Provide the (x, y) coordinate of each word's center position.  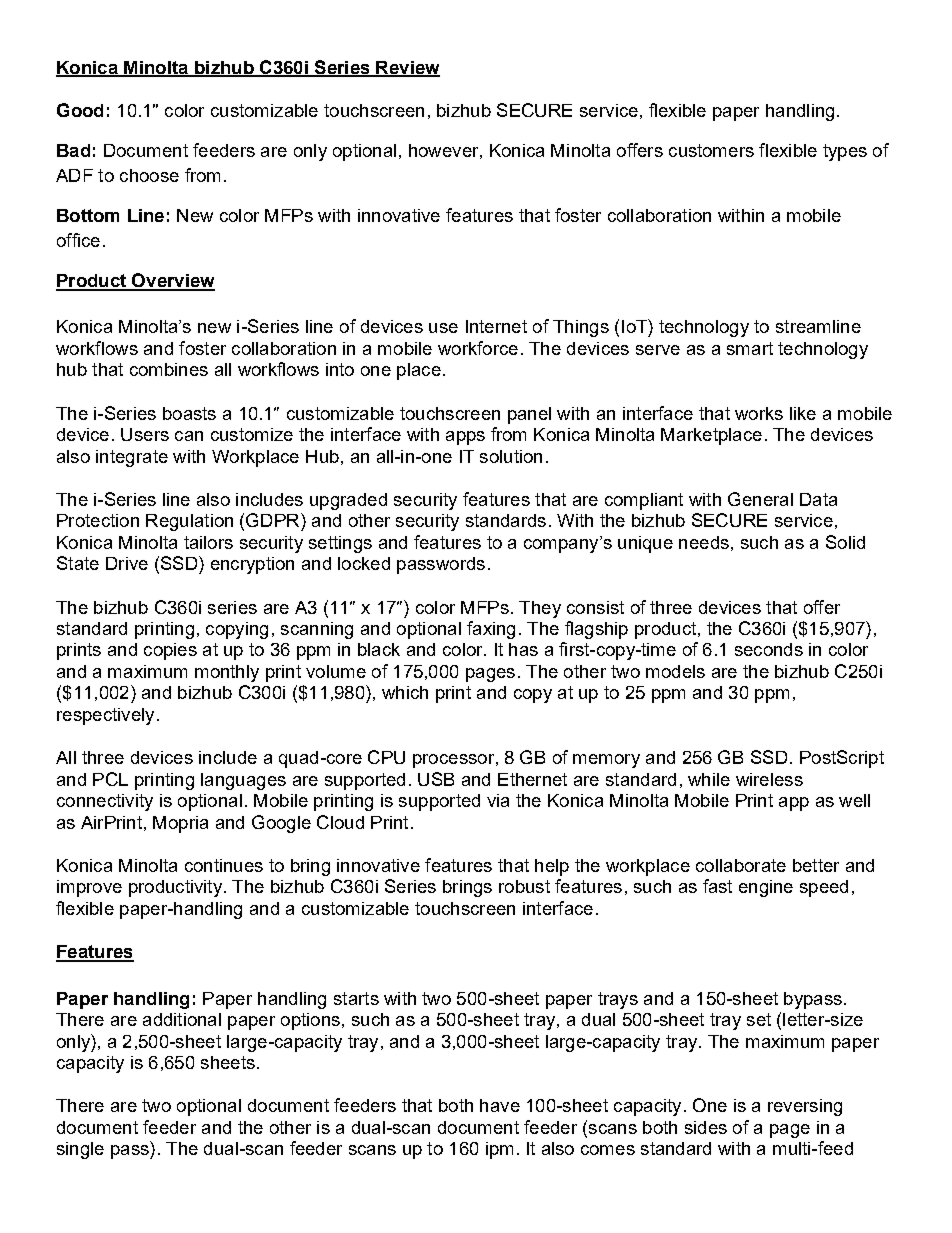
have (500, 1105)
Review (407, 68)
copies (170, 651)
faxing (491, 630)
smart (750, 348)
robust (524, 886)
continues (224, 865)
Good (80, 110)
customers (711, 150)
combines (169, 369)
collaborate (741, 865)
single (80, 1150)
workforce (478, 348)
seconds (769, 649)
